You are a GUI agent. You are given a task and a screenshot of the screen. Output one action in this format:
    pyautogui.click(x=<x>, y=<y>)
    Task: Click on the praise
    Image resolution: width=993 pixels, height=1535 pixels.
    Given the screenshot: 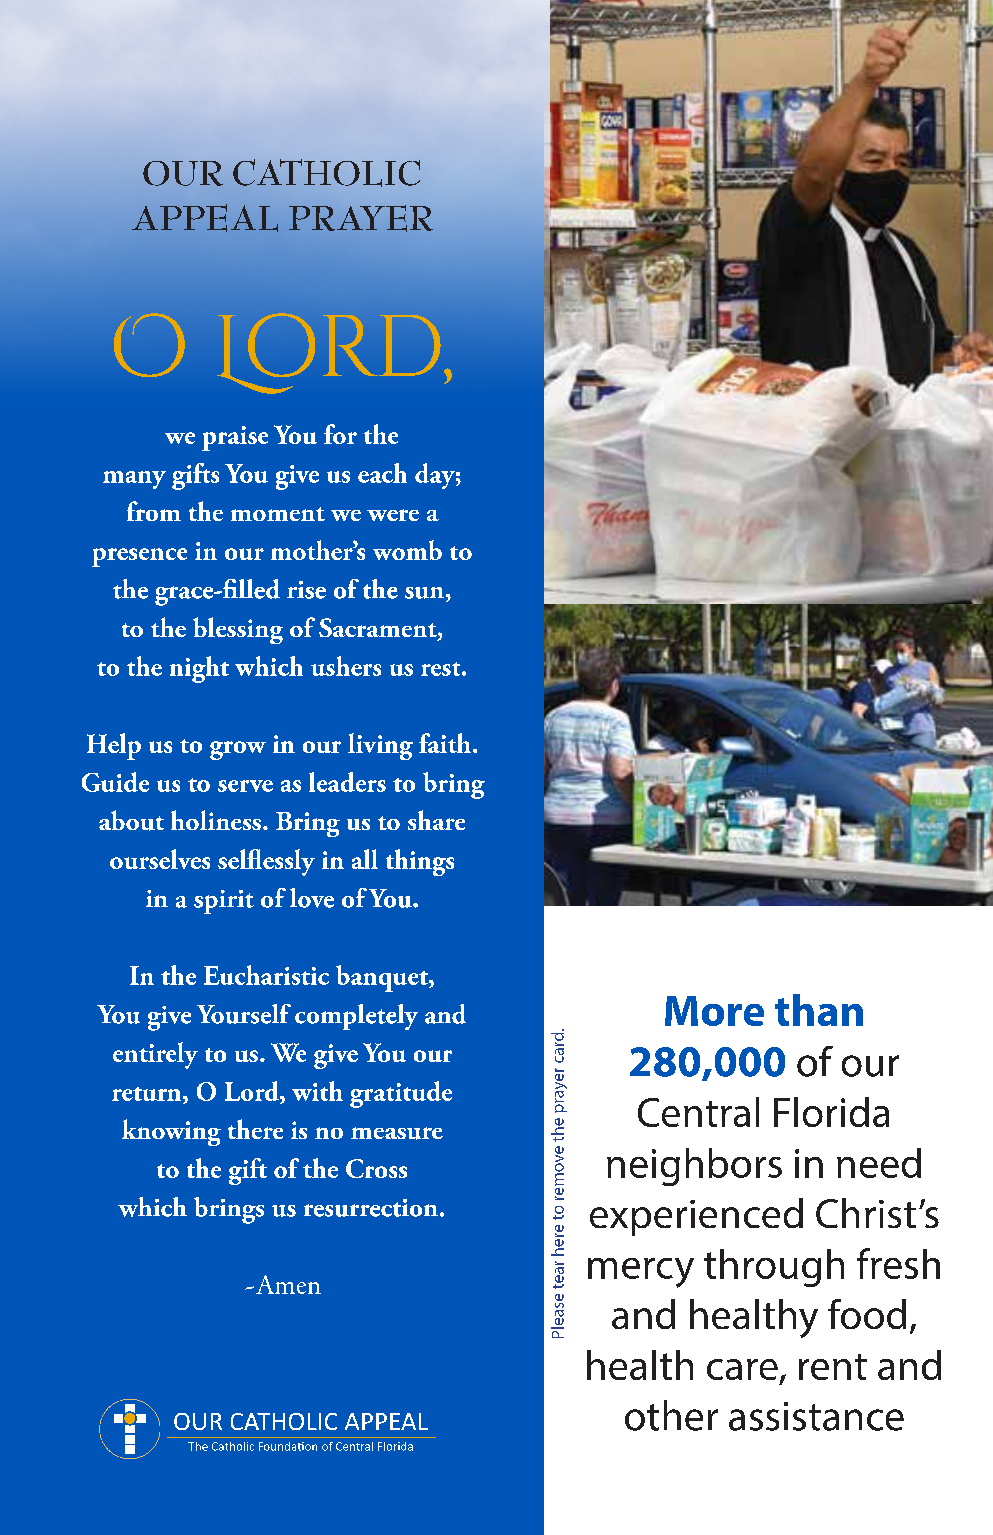 What is the action you would take?
    pyautogui.click(x=235, y=438)
